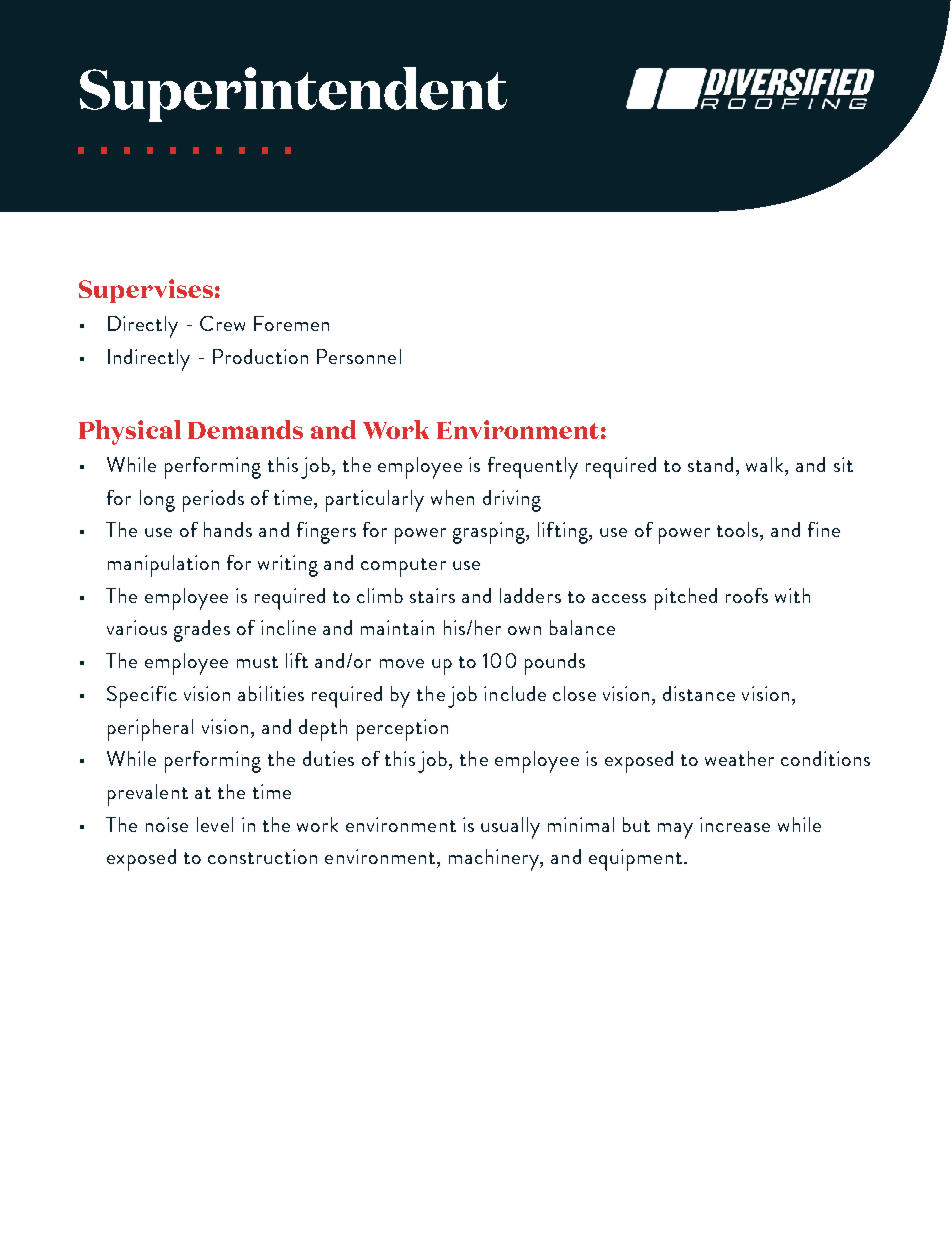 The height and width of the screenshot is (1233, 952). I want to click on level, so click(215, 824).
